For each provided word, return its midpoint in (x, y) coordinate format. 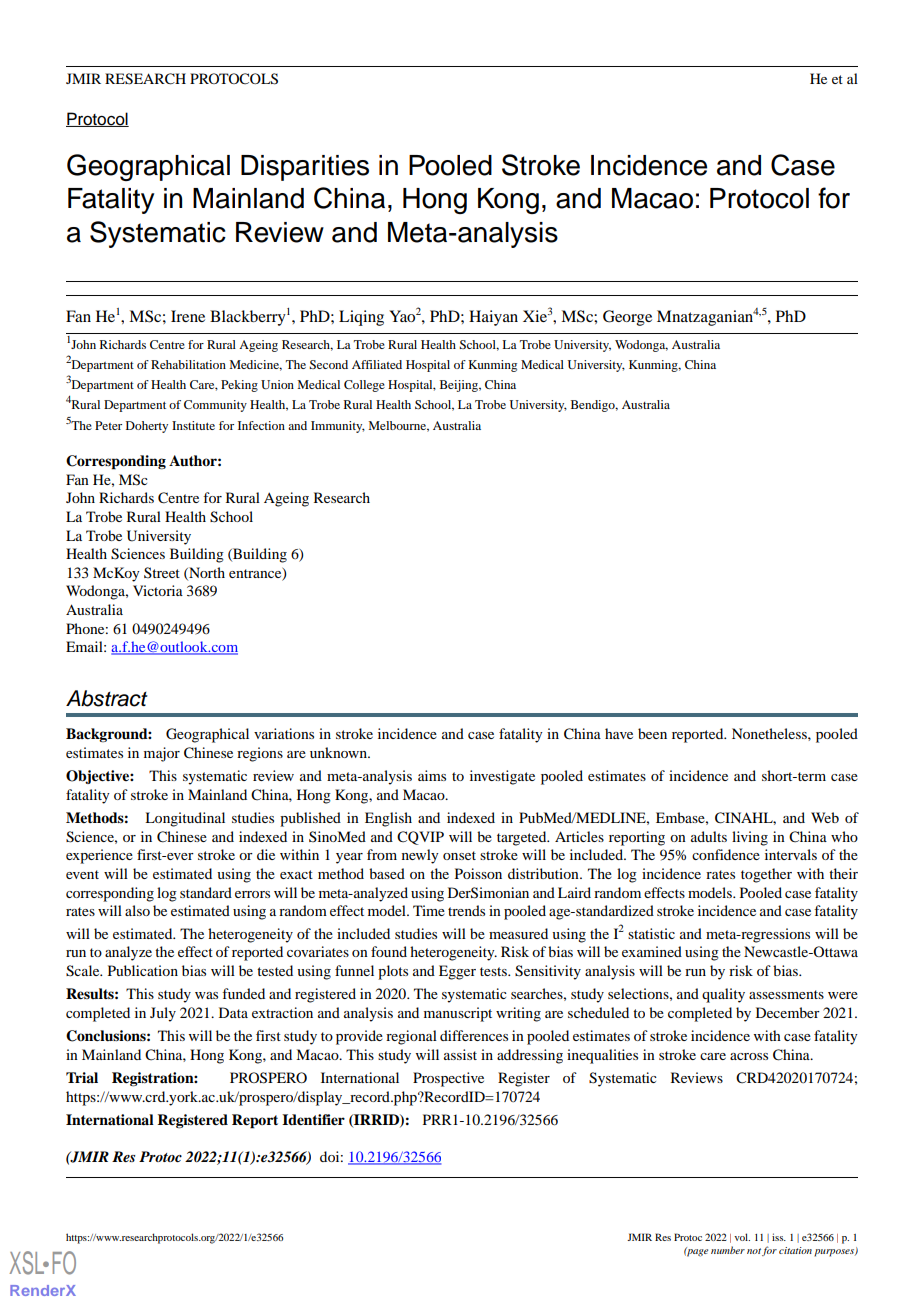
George (627, 318)
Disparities (305, 168)
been (652, 733)
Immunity (338, 427)
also (137, 910)
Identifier (313, 1120)
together (766, 875)
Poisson (478, 873)
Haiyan (493, 318)
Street (162, 572)
